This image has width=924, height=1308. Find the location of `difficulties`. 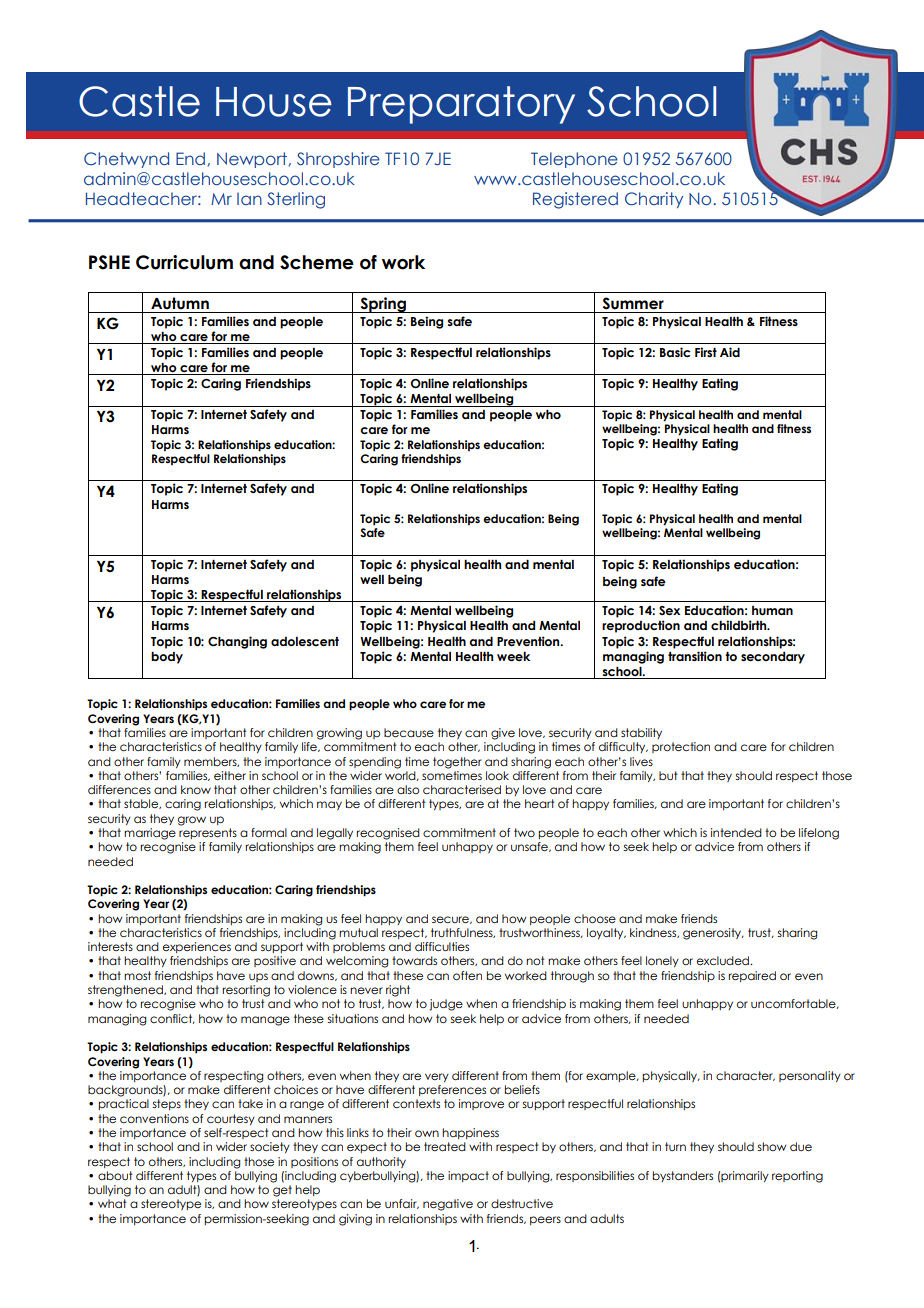

difficulties is located at coordinates (442, 946).
